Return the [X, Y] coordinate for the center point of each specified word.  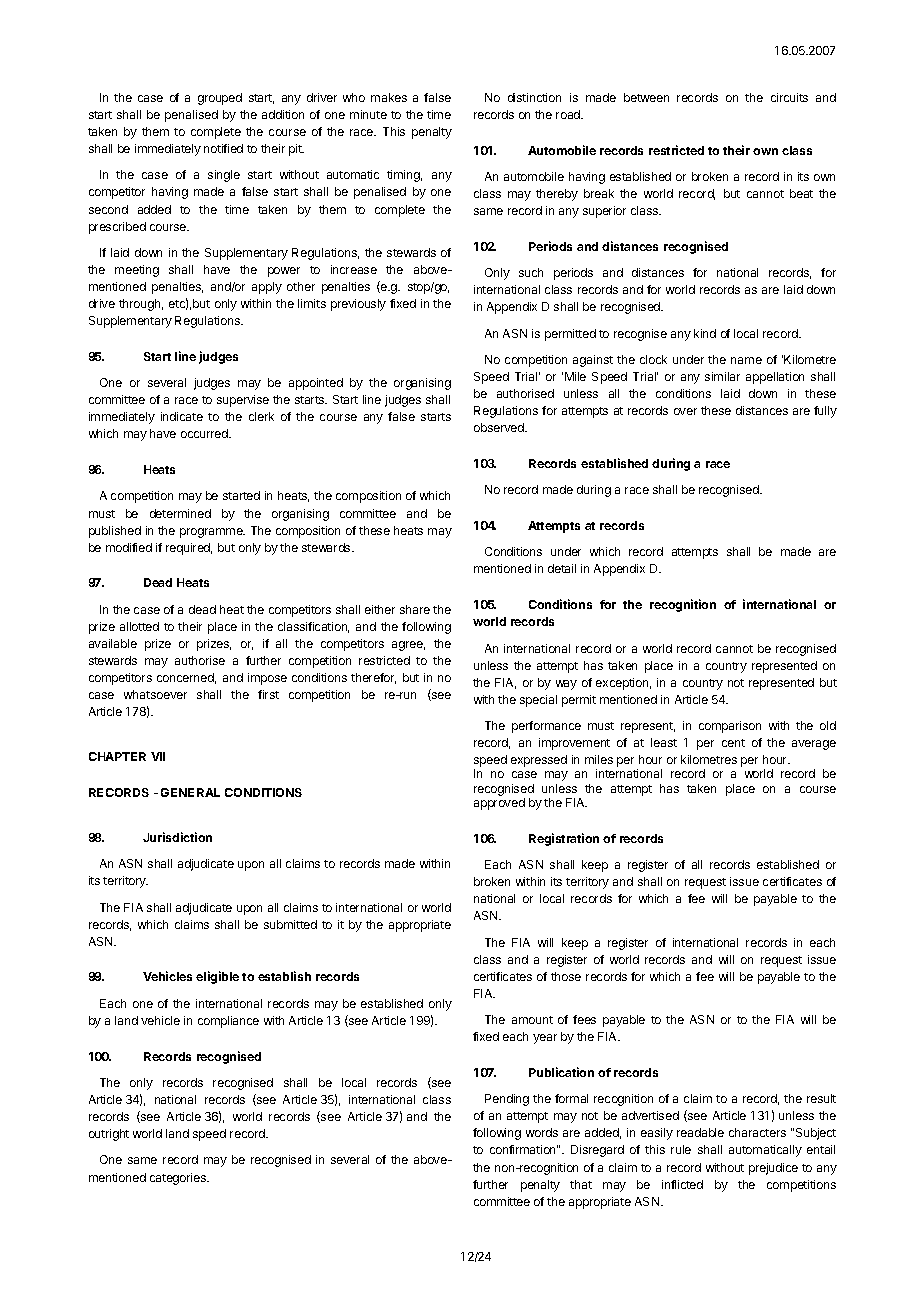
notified [223, 148]
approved [499, 804]
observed [500, 427]
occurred [205, 433]
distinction [534, 97]
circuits [789, 97]
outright [109, 1135]
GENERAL [190, 792]
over [685, 411]
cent [733, 743]
